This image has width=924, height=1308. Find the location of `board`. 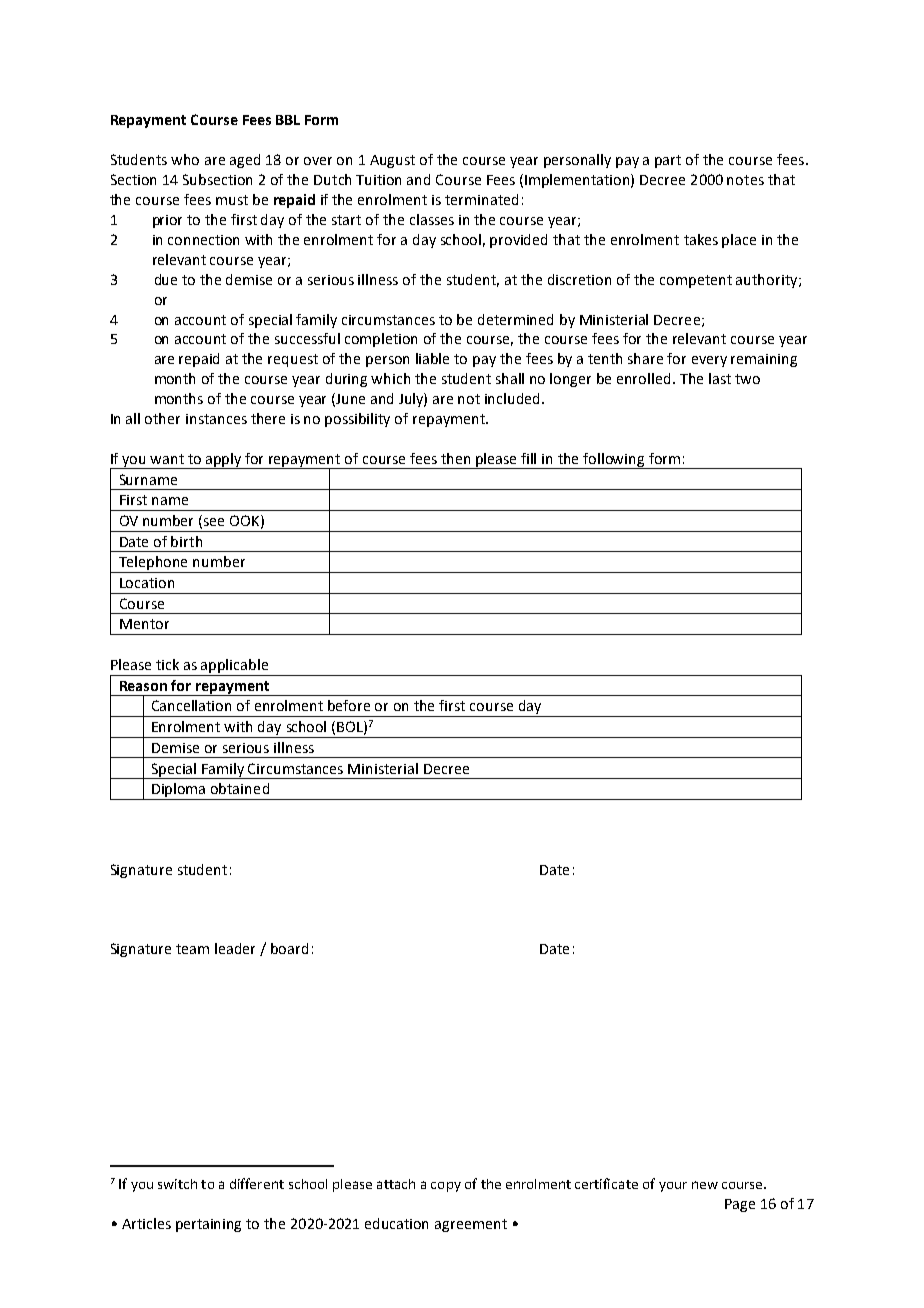

board is located at coordinates (289, 948).
